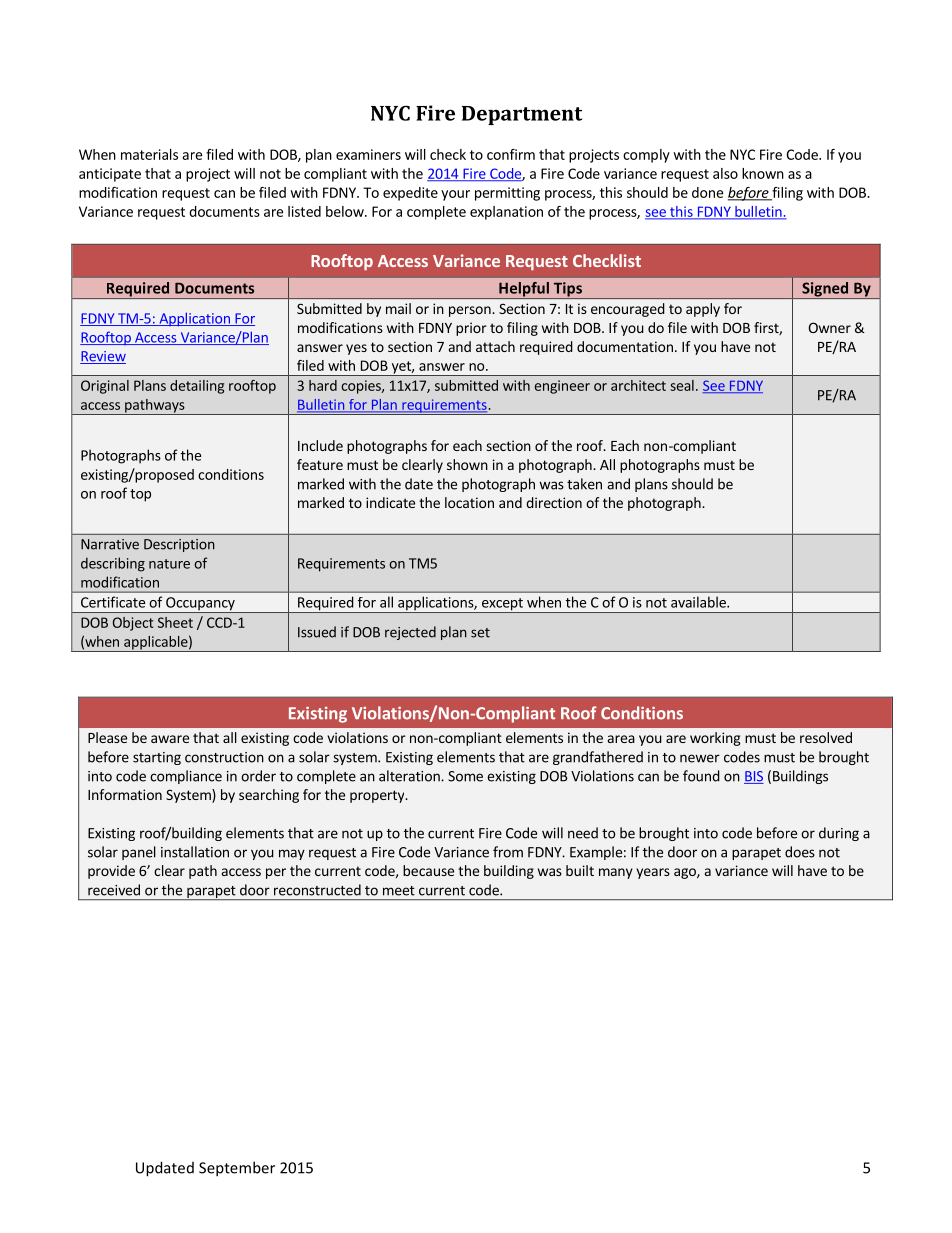  I want to click on materials, so click(149, 154).
